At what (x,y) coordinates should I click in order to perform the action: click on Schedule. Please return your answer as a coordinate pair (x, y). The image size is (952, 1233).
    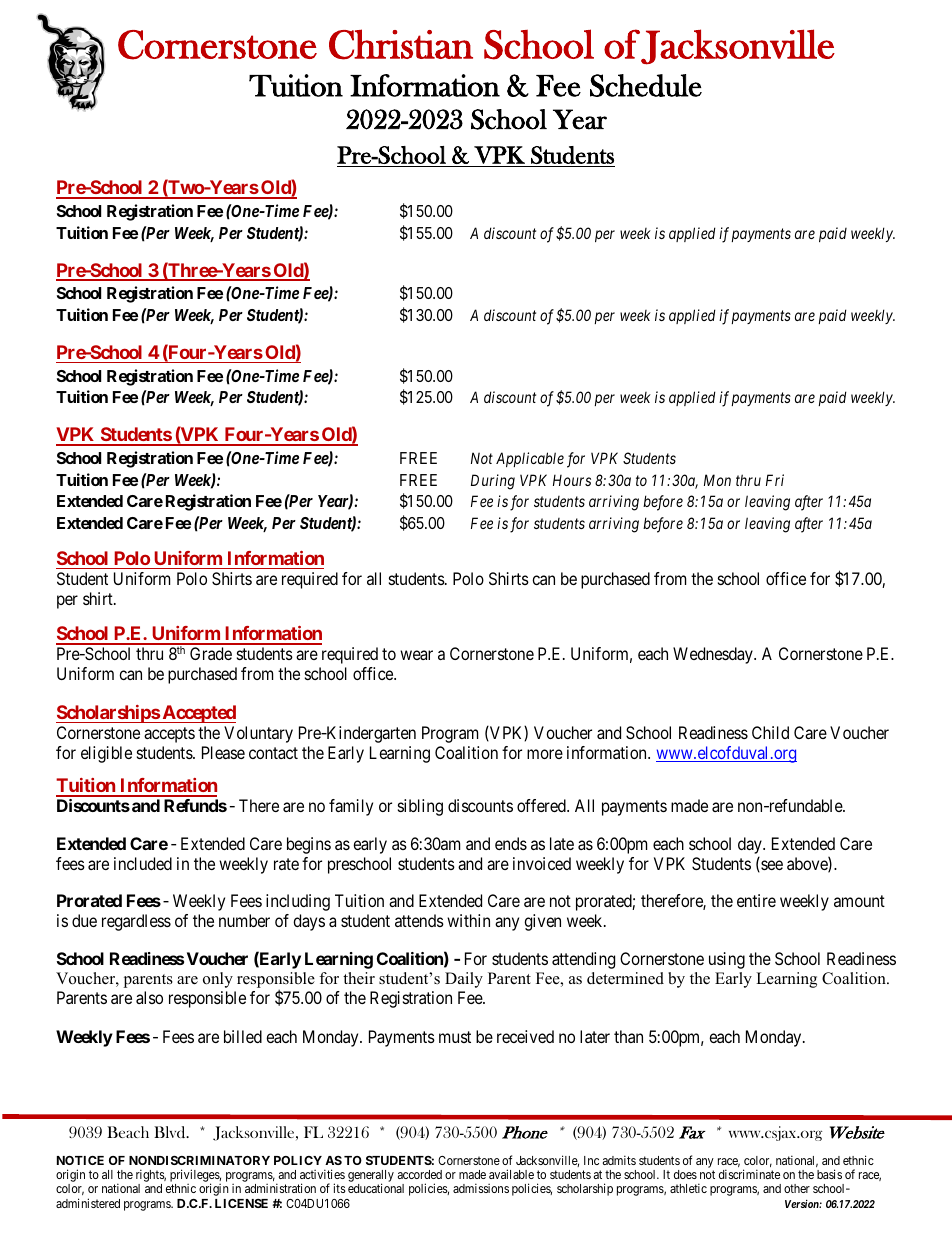
    Looking at the image, I should click on (646, 85).
